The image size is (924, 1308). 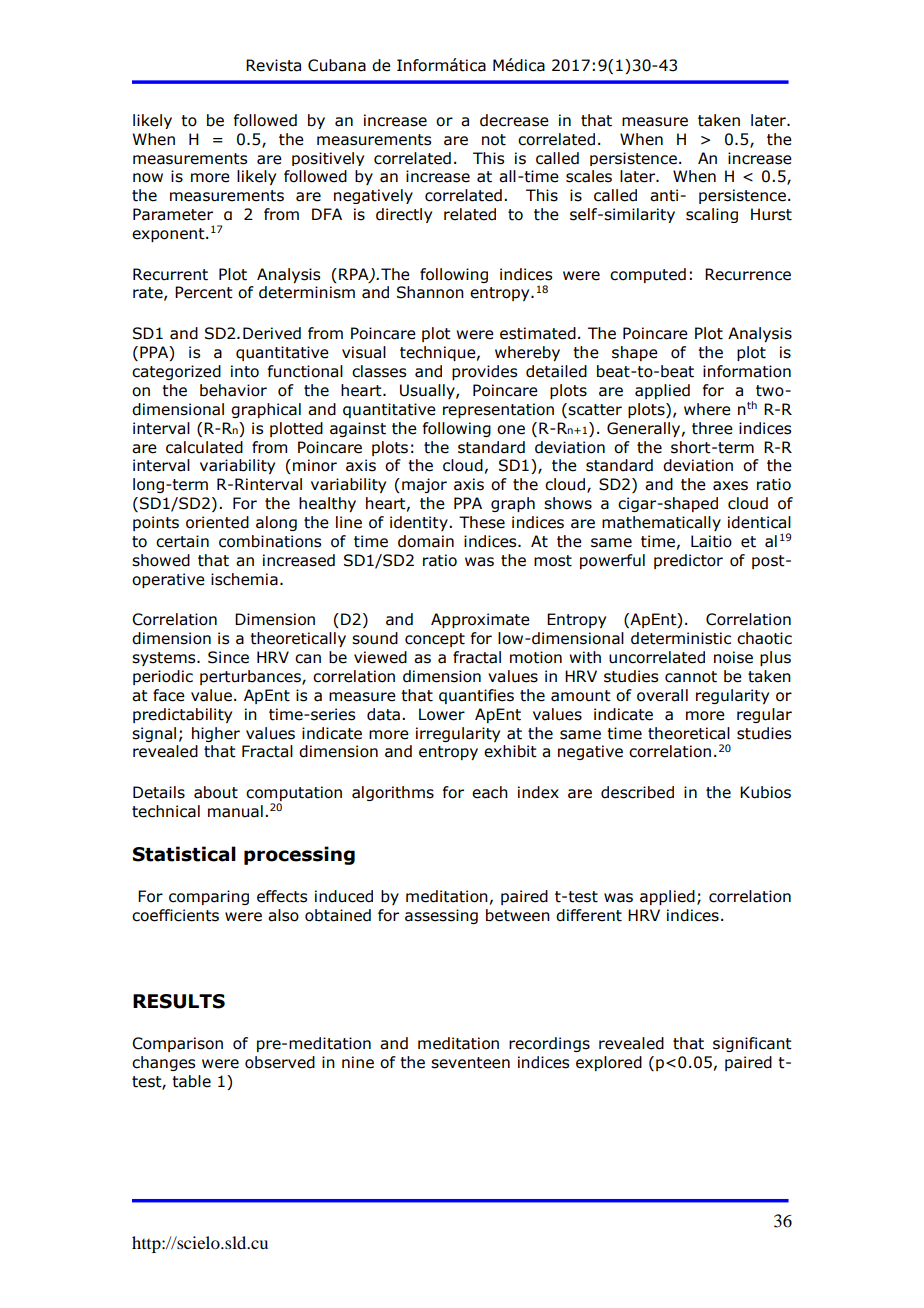 I want to click on three, so click(x=712, y=428).
